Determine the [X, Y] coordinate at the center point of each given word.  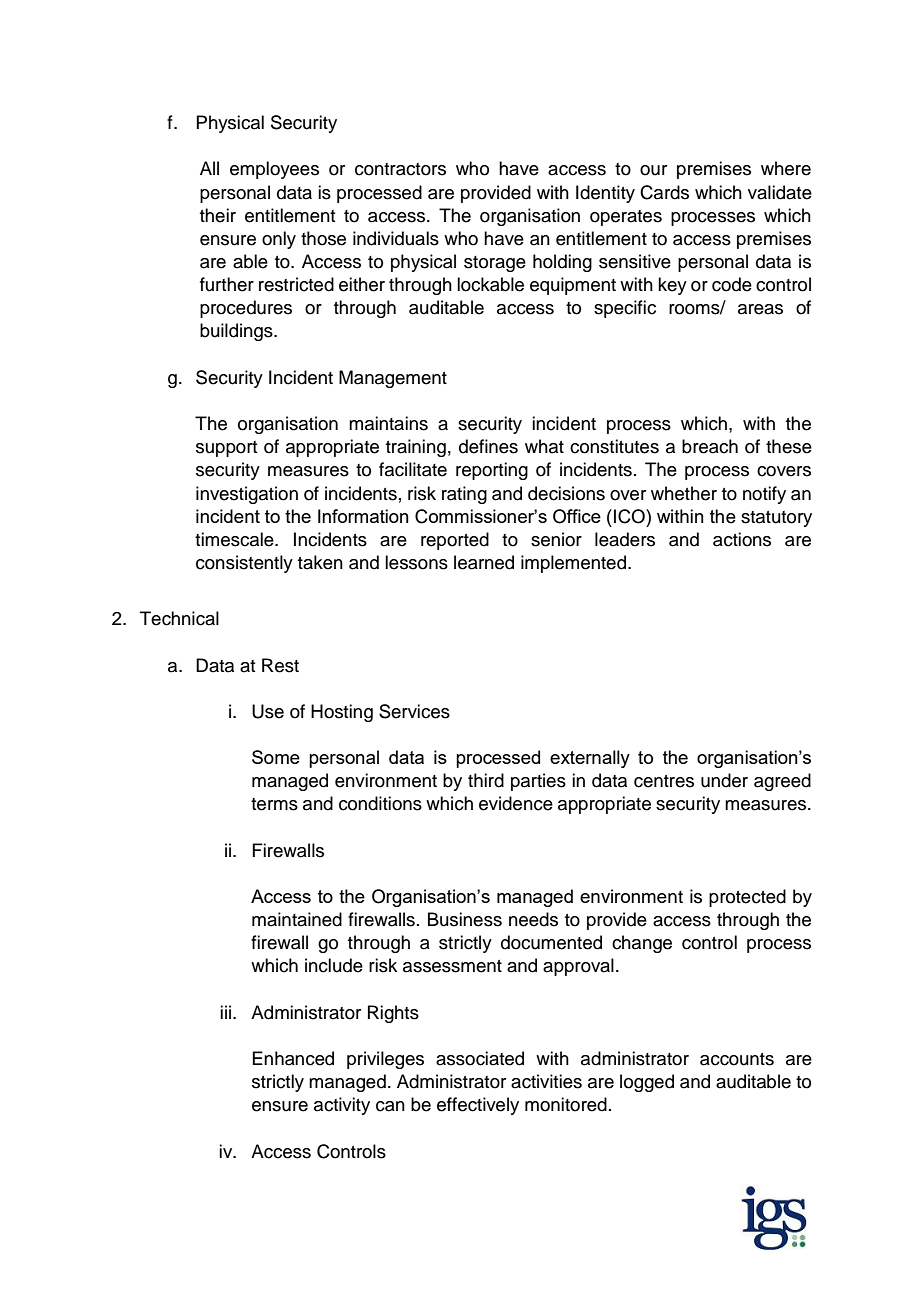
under [724, 780]
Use [268, 711]
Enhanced [293, 1058]
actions [742, 539]
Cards [664, 192]
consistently [244, 564]
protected [747, 898]
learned [484, 562]
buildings [237, 332]
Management [393, 379]
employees [274, 170]
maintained [297, 919]
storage [495, 264]
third [486, 780]
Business [465, 919]
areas [760, 309]
